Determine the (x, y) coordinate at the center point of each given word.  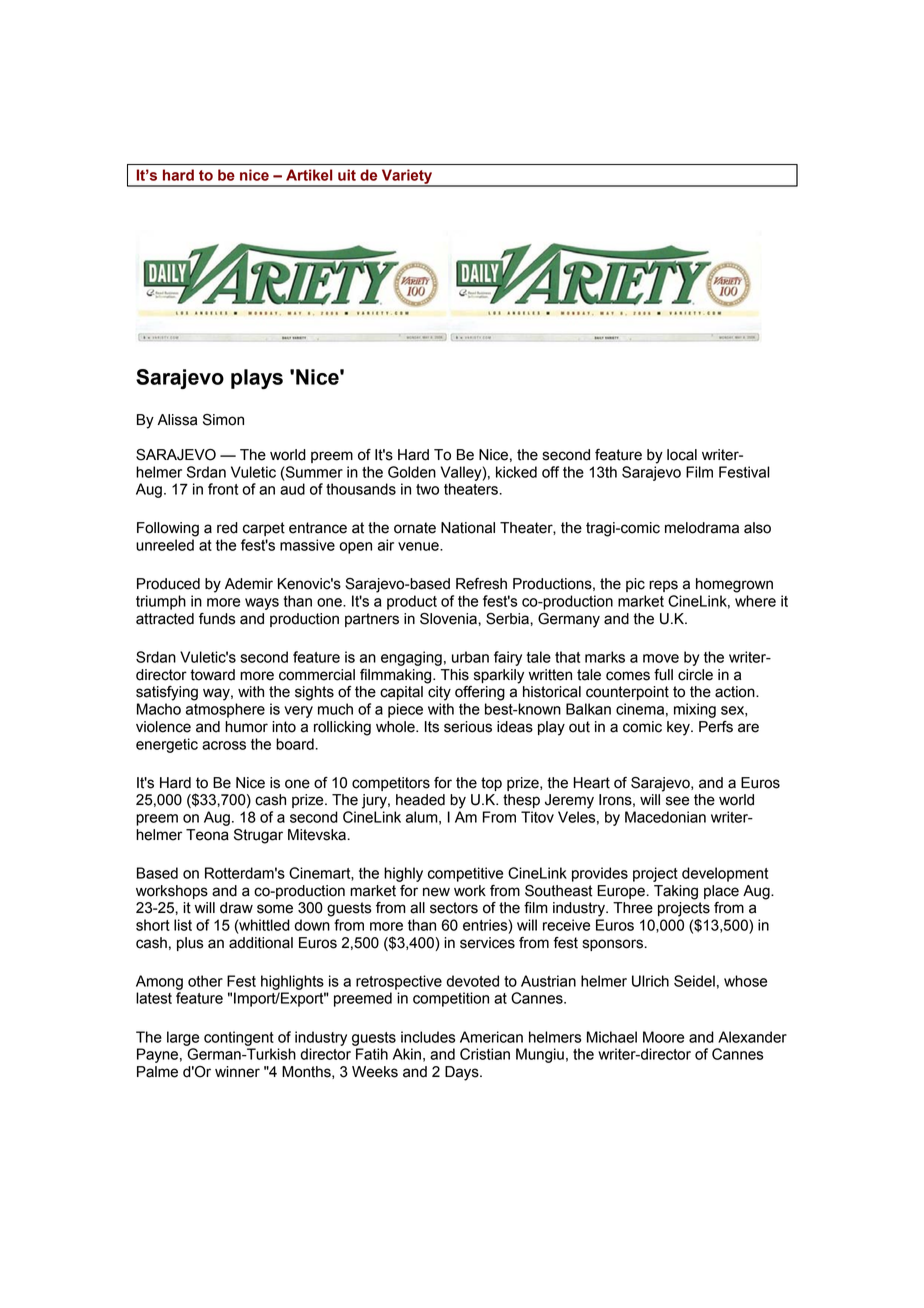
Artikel (309, 175)
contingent (239, 1038)
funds (217, 619)
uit (347, 175)
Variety (407, 177)
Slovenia (449, 619)
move (661, 658)
